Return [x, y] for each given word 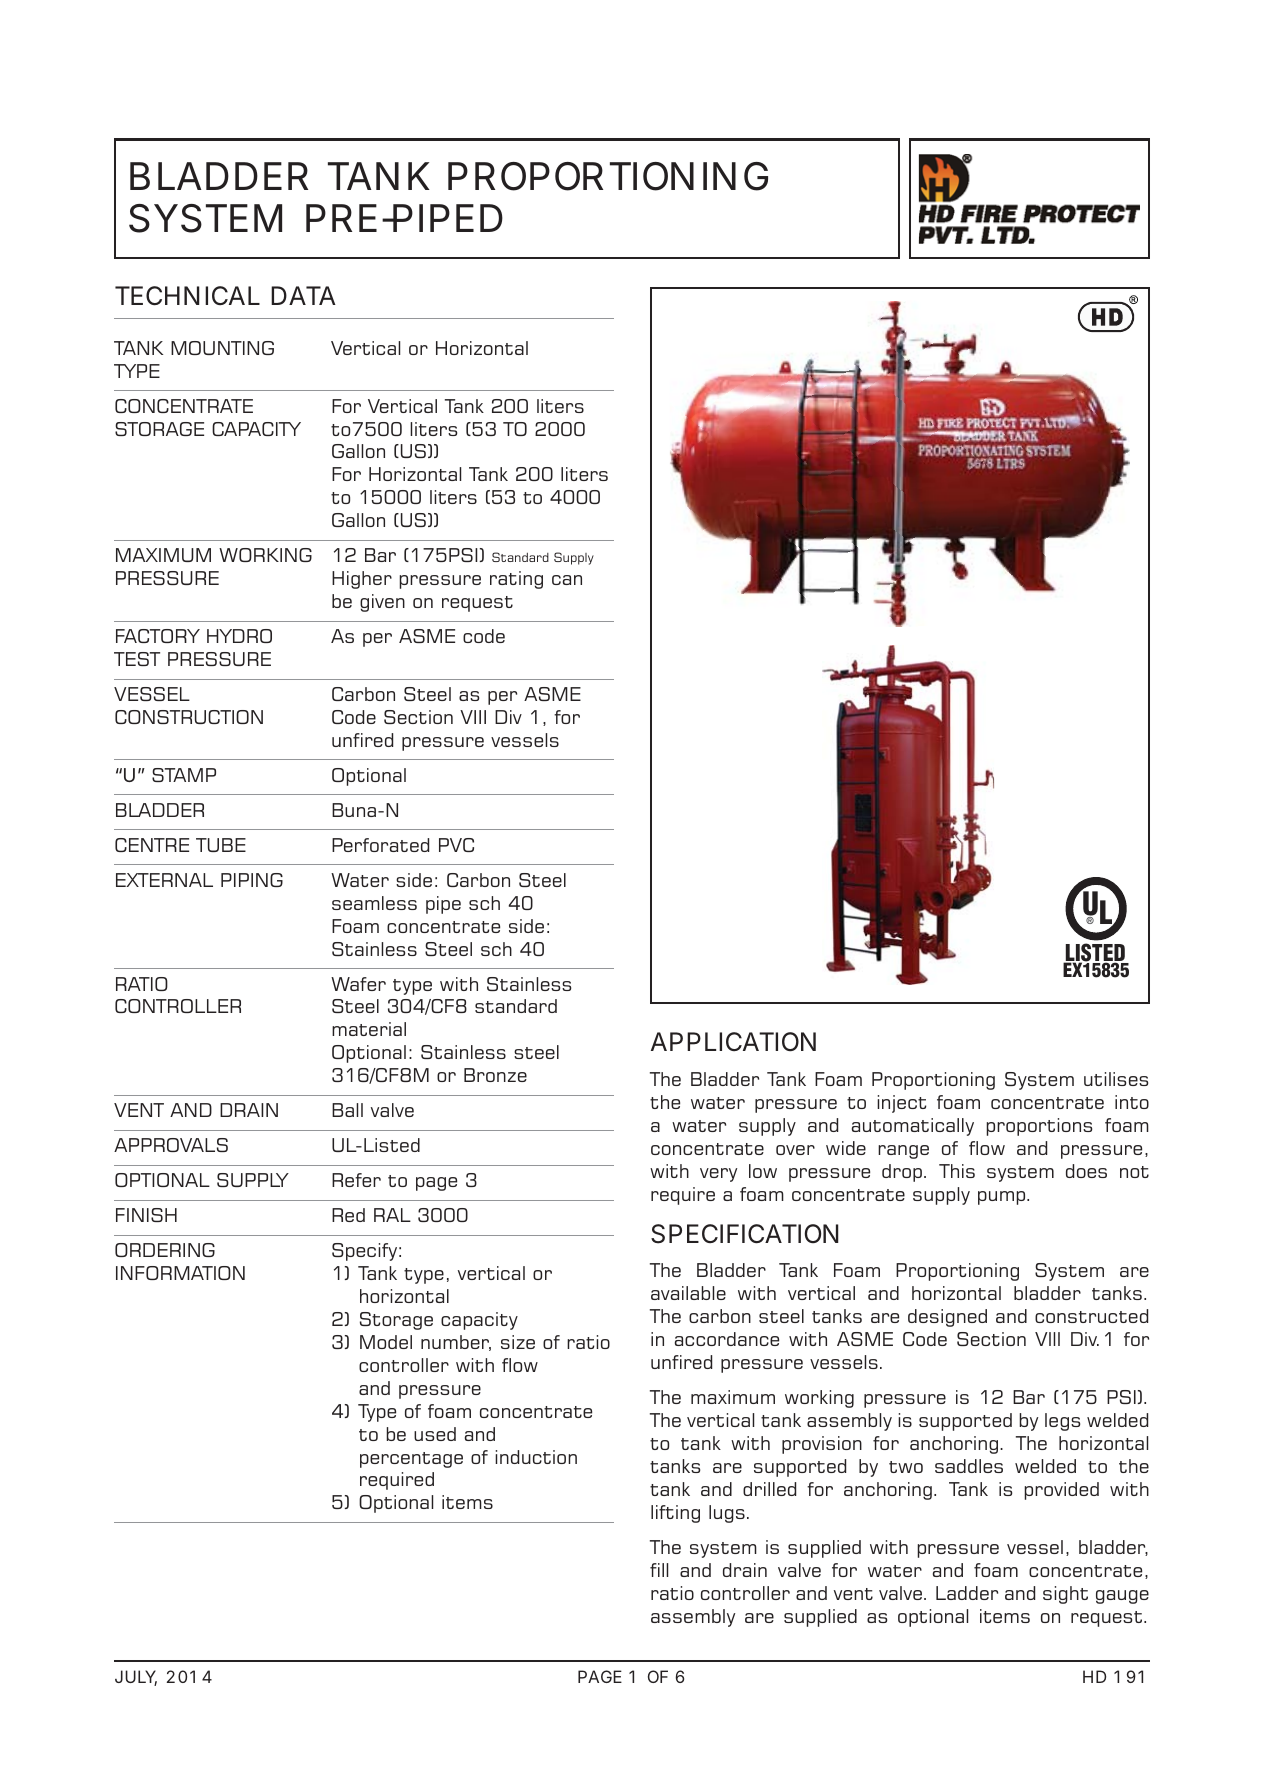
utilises [1116, 1079]
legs [1062, 1422]
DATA [303, 295]
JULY [136, 1678]
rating [516, 580]
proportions [1039, 1127]
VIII [473, 717]
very [718, 1175]
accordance [727, 1339]
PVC [456, 845]
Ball [347, 1110]
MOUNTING [222, 348]
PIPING [252, 880]
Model [386, 1342]
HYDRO [239, 636]
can [567, 580]
